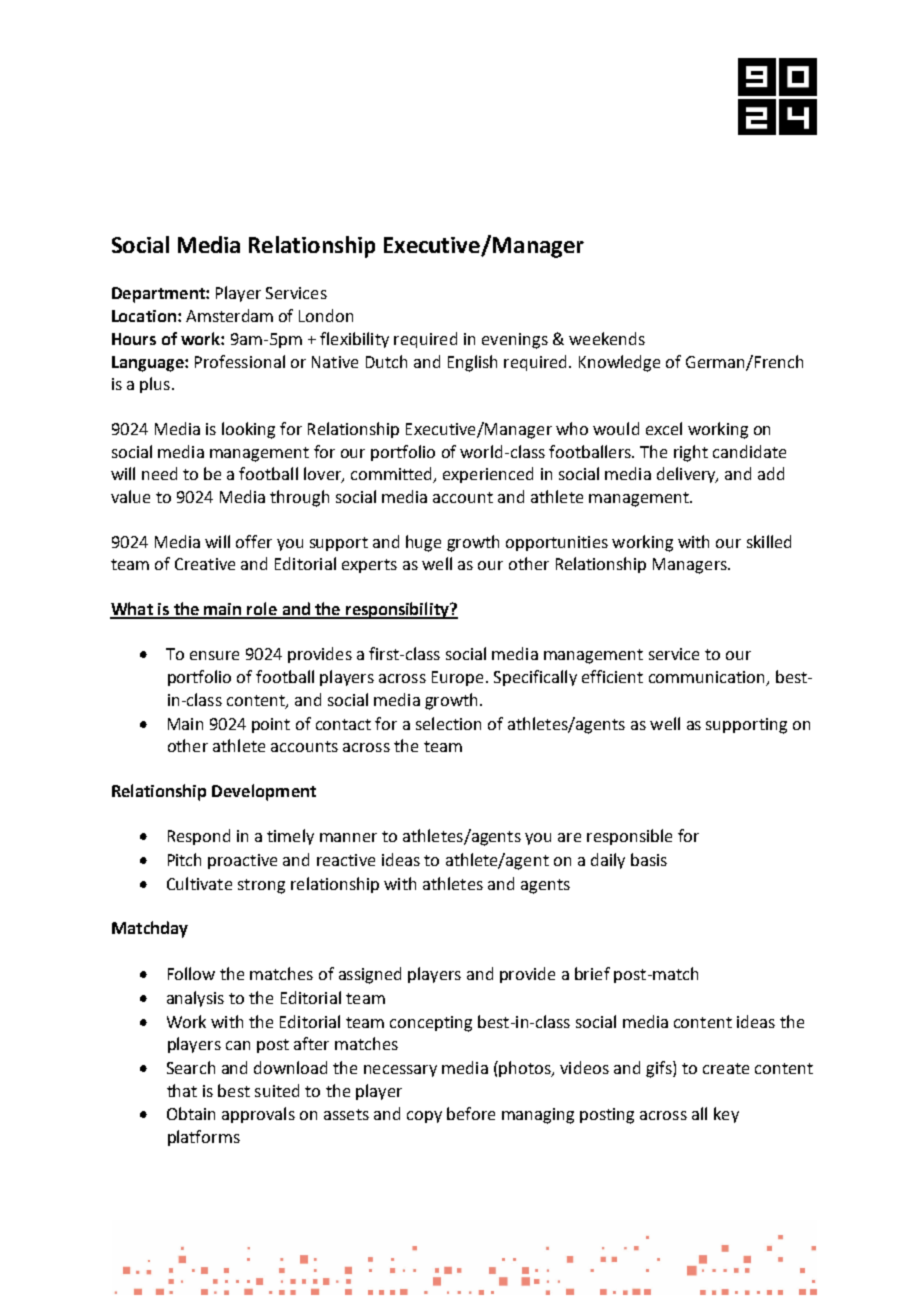 The height and width of the screenshot is (1308, 924). What do you see at coordinates (448, 723) in the screenshot?
I see `selection` at bounding box center [448, 723].
